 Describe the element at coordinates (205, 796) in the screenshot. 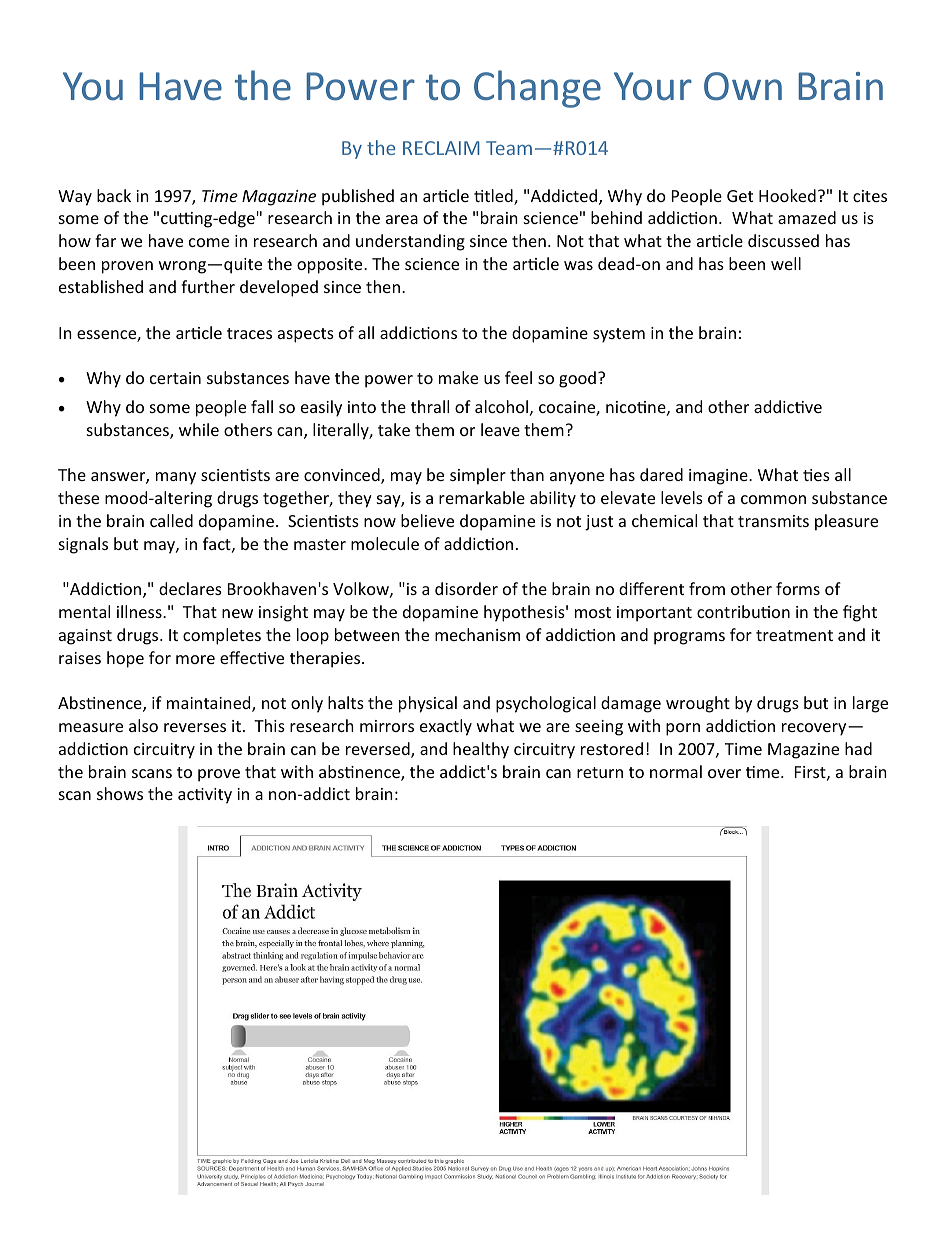

I see `activity` at that location.
